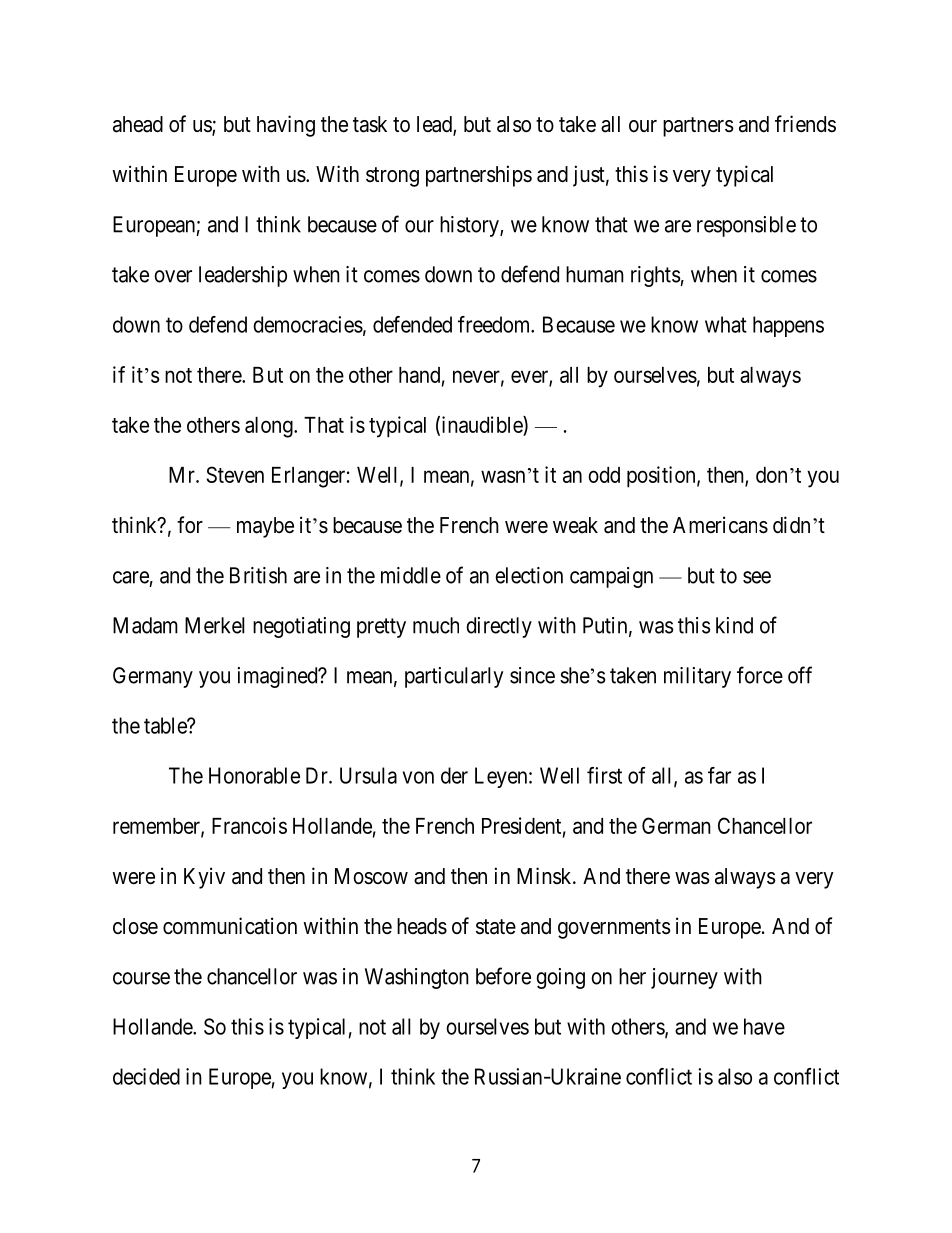 Image resolution: width=952 pixels, height=1233 pixels. I want to click on Merkel, so click(215, 625).
